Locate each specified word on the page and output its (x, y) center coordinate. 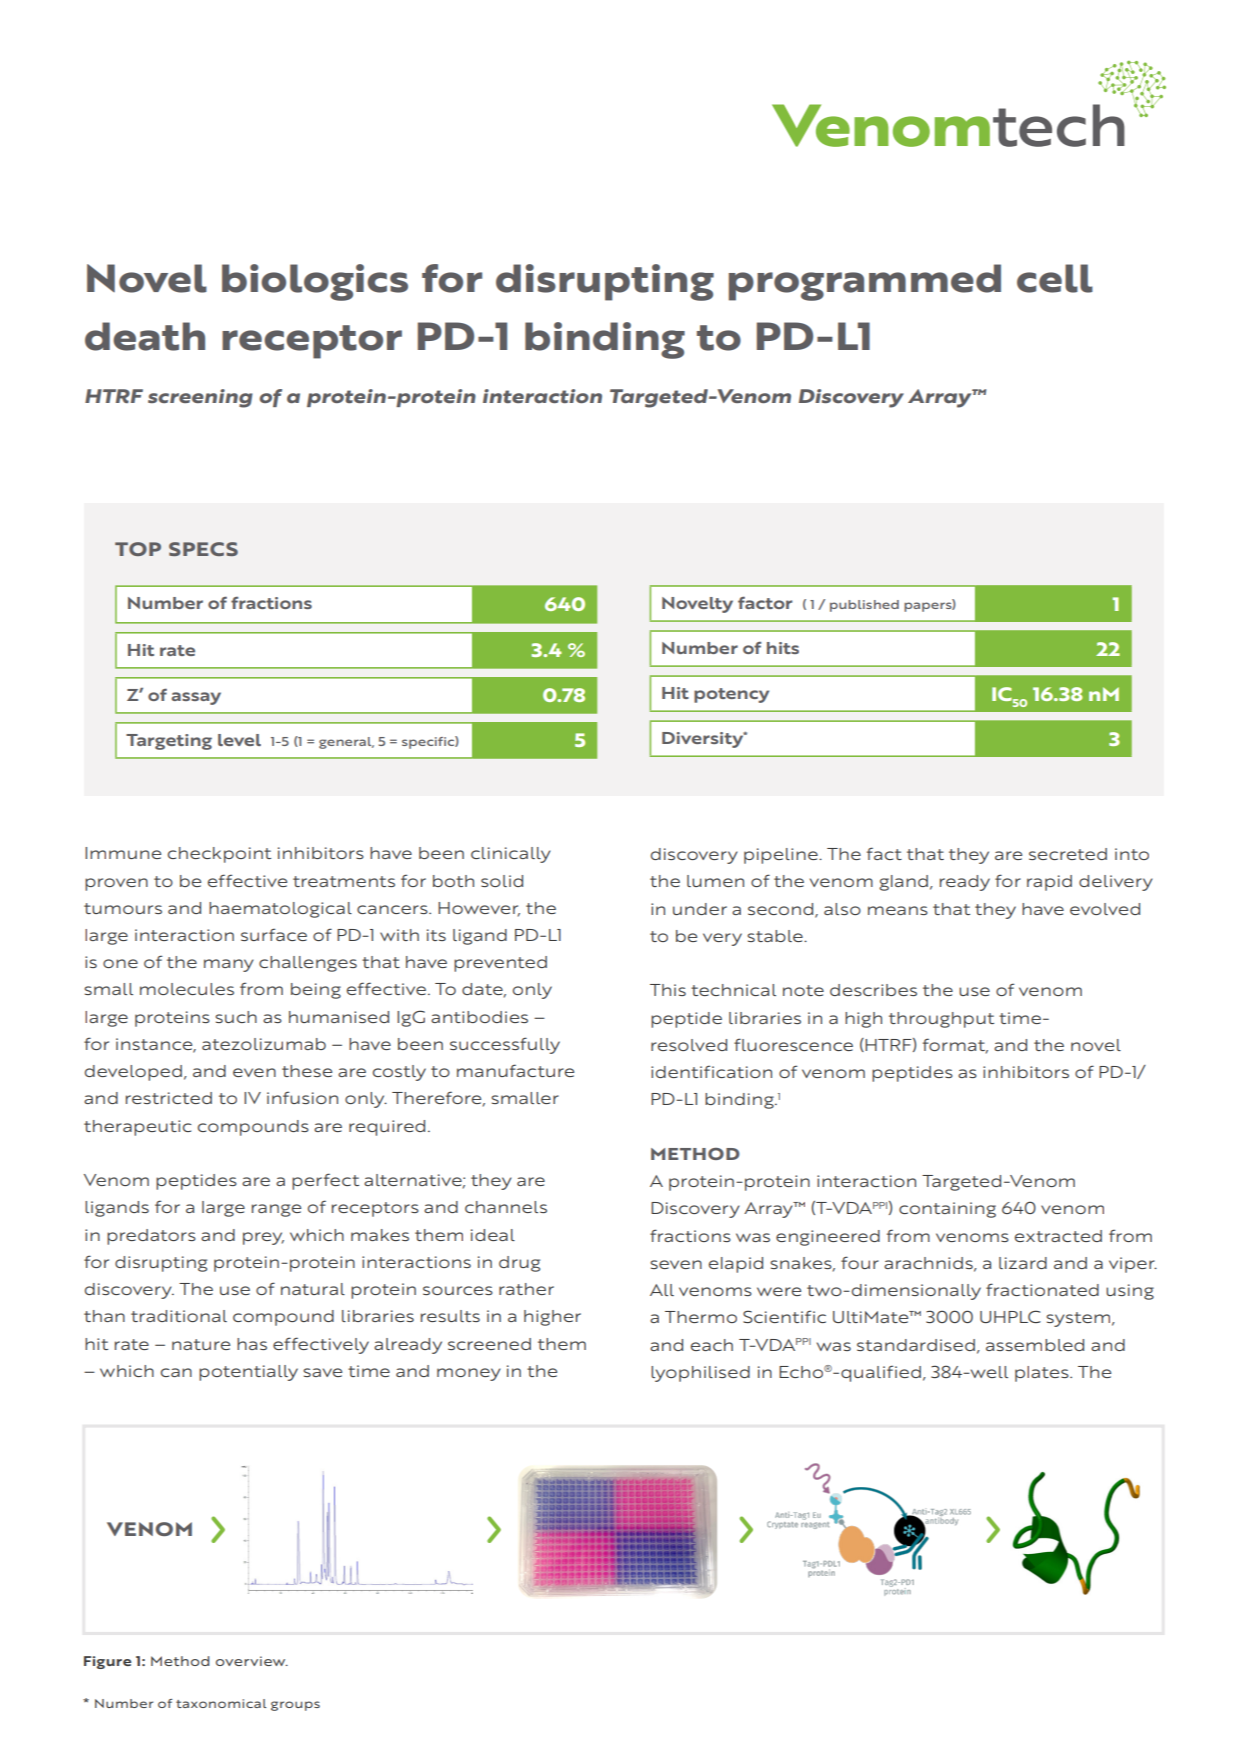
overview (252, 1661)
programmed (865, 282)
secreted (1068, 854)
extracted (1058, 1236)
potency (731, 695)
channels (506, 1207)
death (145, 336)
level (239, 740)
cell (1055, 278)
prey (263, 1238)
